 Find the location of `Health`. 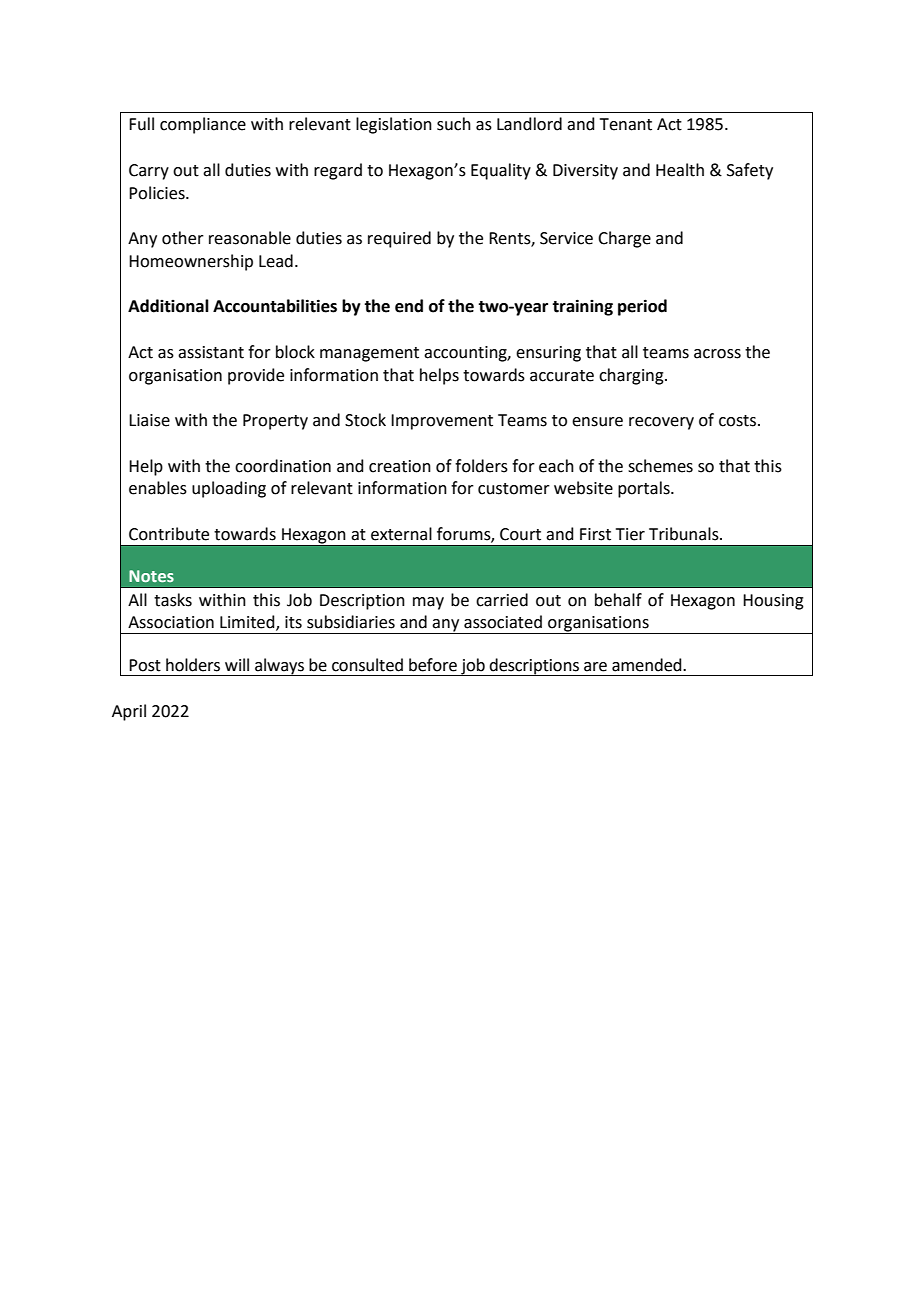

Health is located at coordinates (680, 170).
